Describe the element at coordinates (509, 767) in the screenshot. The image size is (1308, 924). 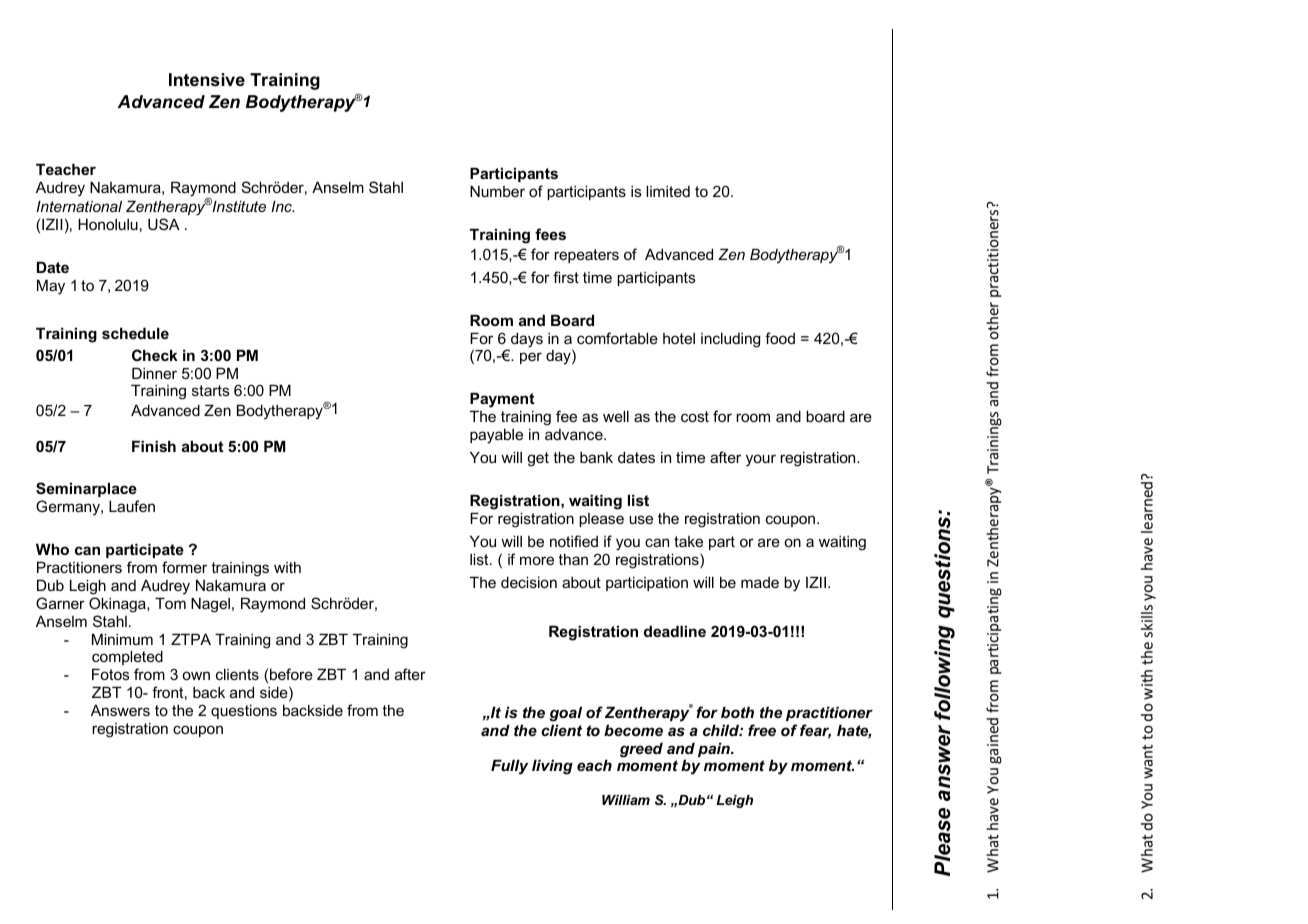
I see `Fully` at that location.
